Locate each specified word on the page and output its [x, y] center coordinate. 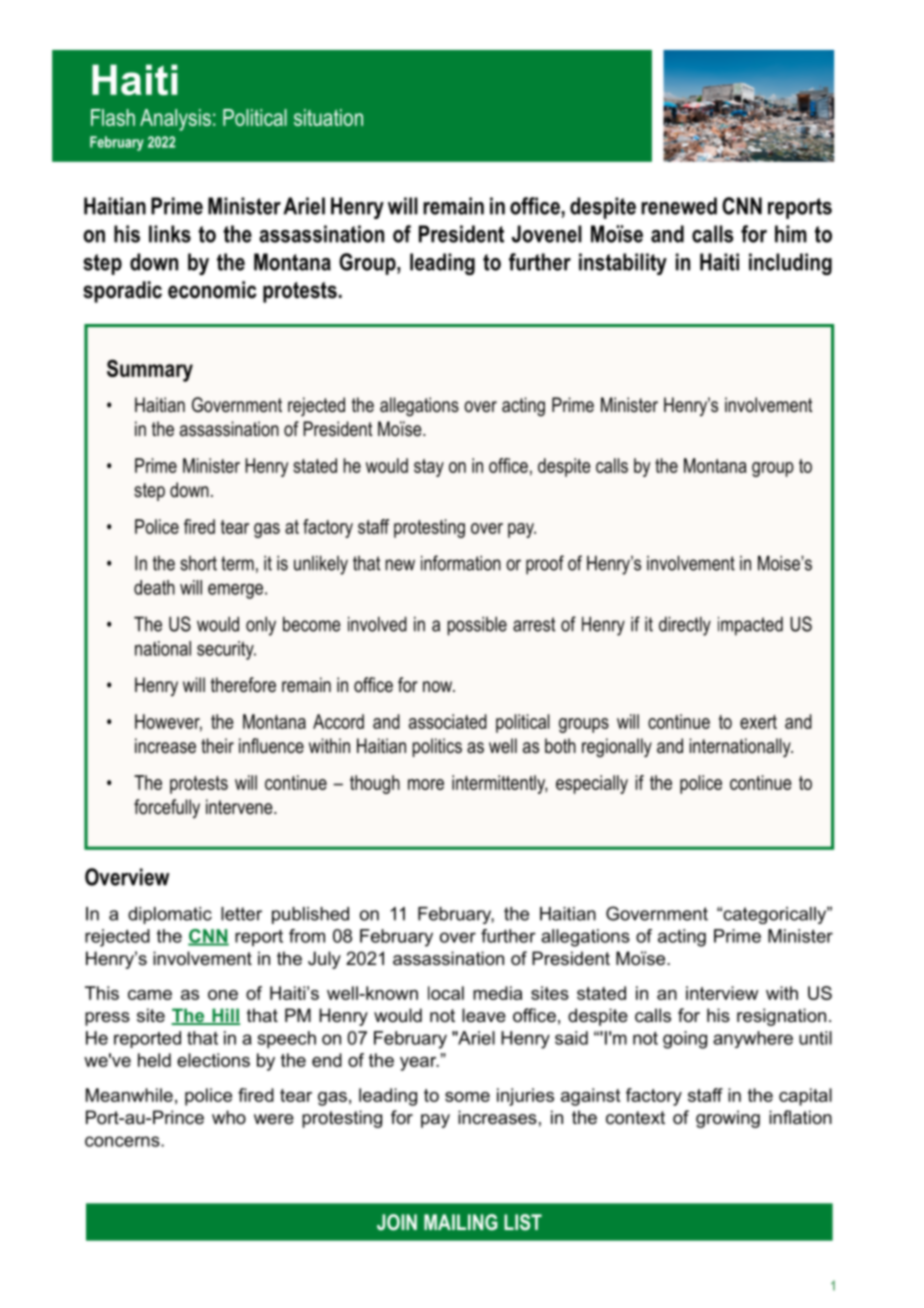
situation [328, 117]
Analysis [175, 120]
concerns [123, 1141]
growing [728, 1119]
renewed [679, 206]
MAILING [461, 1222]
